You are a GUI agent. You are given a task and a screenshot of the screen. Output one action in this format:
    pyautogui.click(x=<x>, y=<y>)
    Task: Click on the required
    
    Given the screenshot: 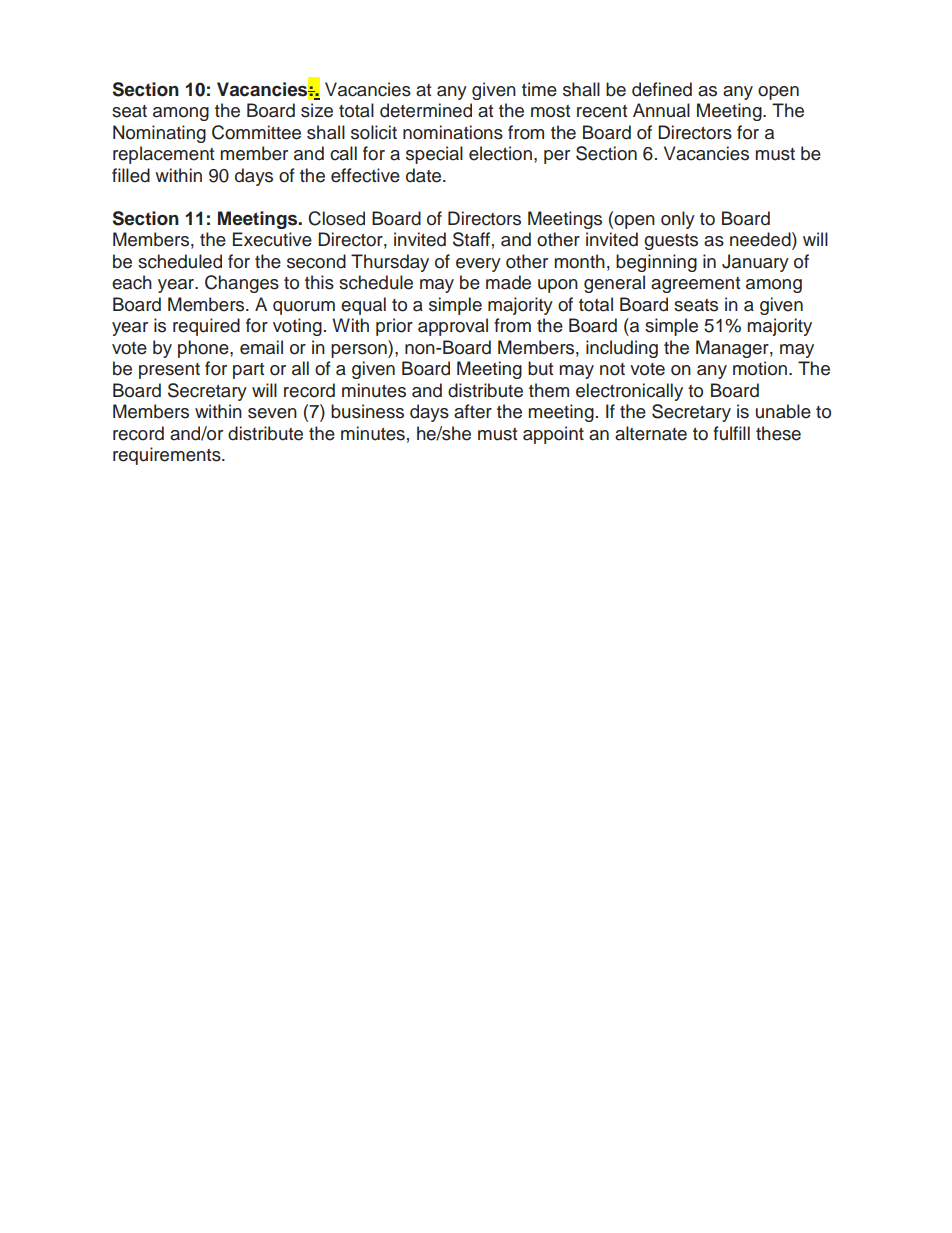 What is the action you would take?
    pyautogui.click(x=206, y=327)
